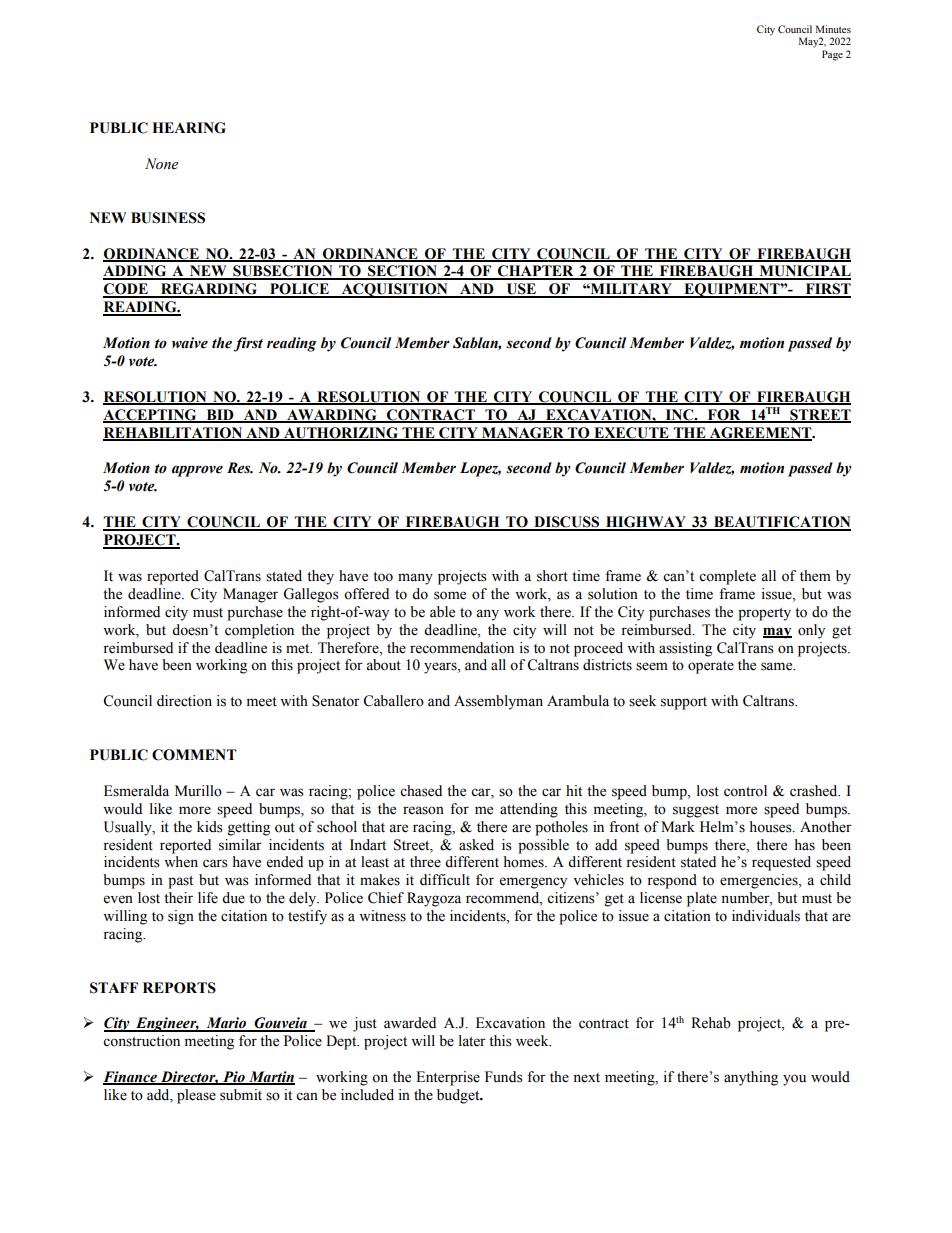  I want to click on kids, so click(210, 827).
